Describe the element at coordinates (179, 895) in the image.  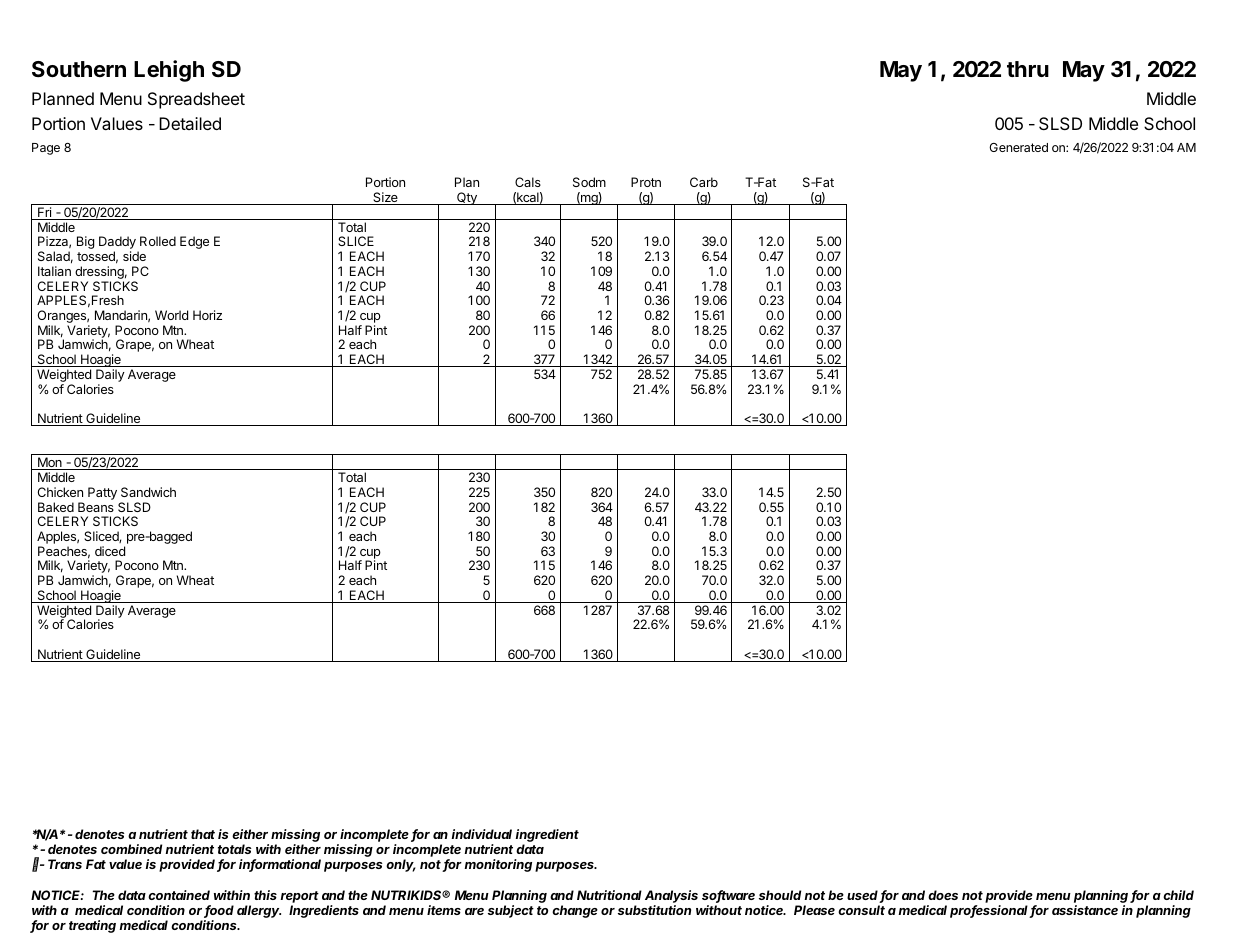
I see `contained` at that location.
